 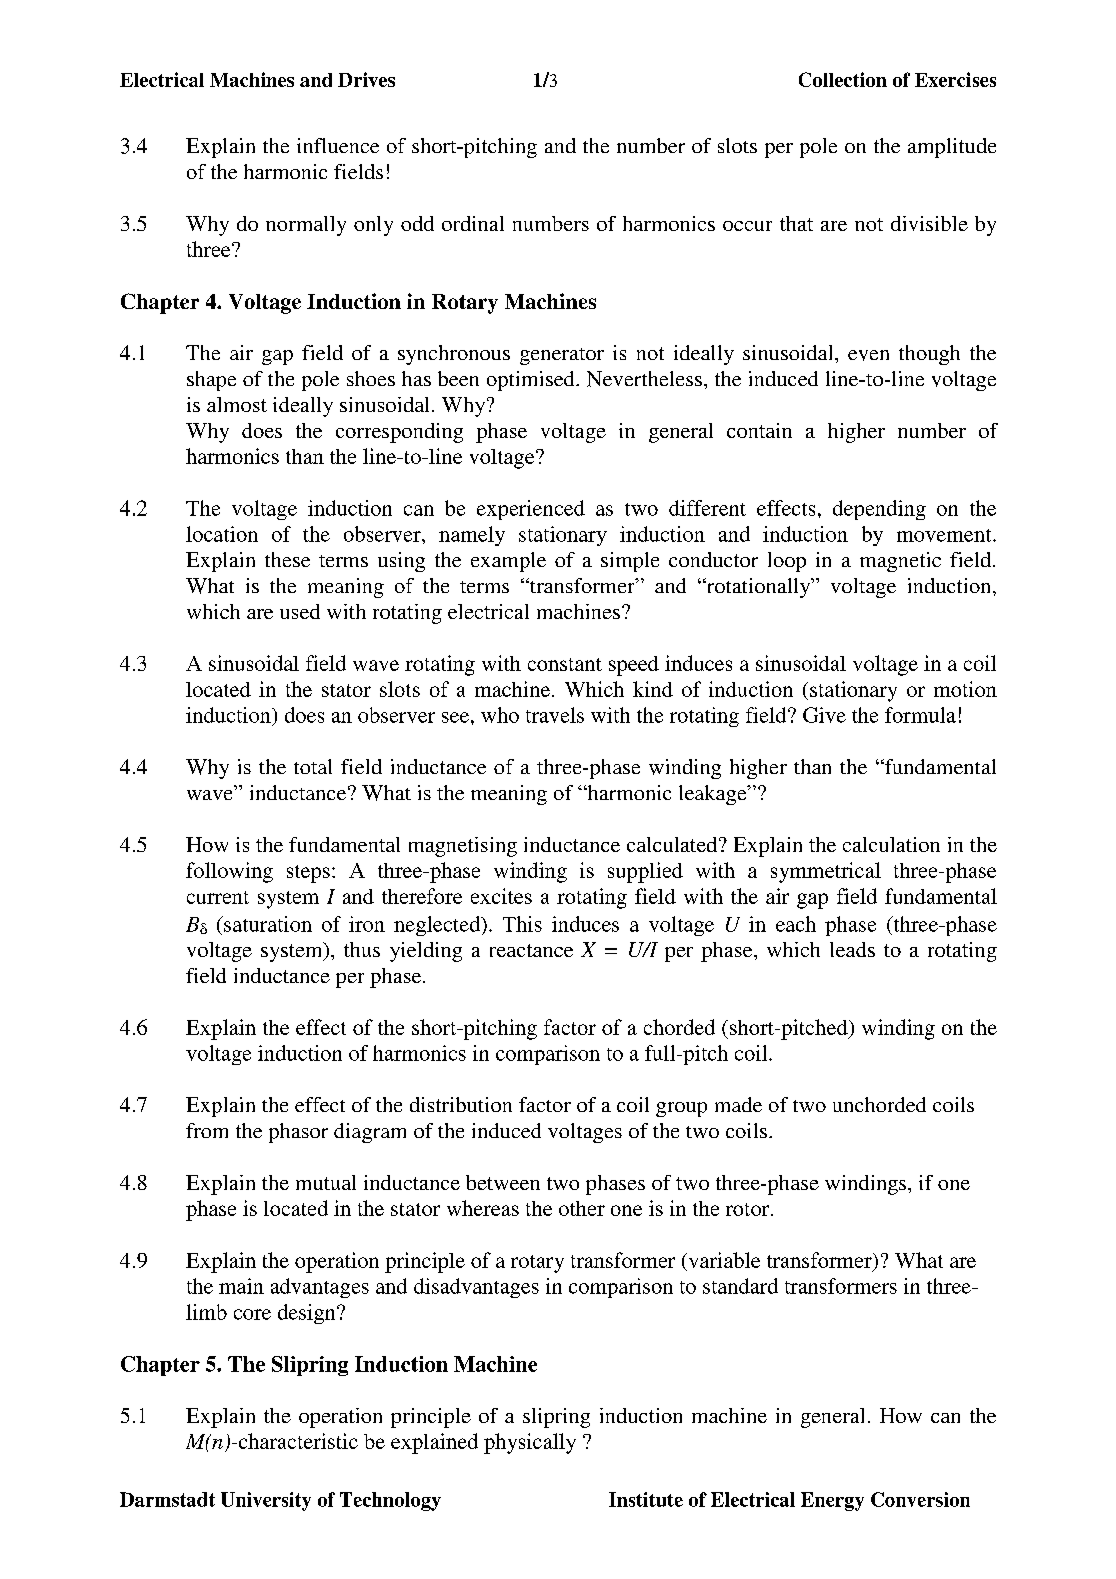 What do you see at coordinates (843, 79) in the screenshot?
I see `Collection` at bounding box center [843, 79].
